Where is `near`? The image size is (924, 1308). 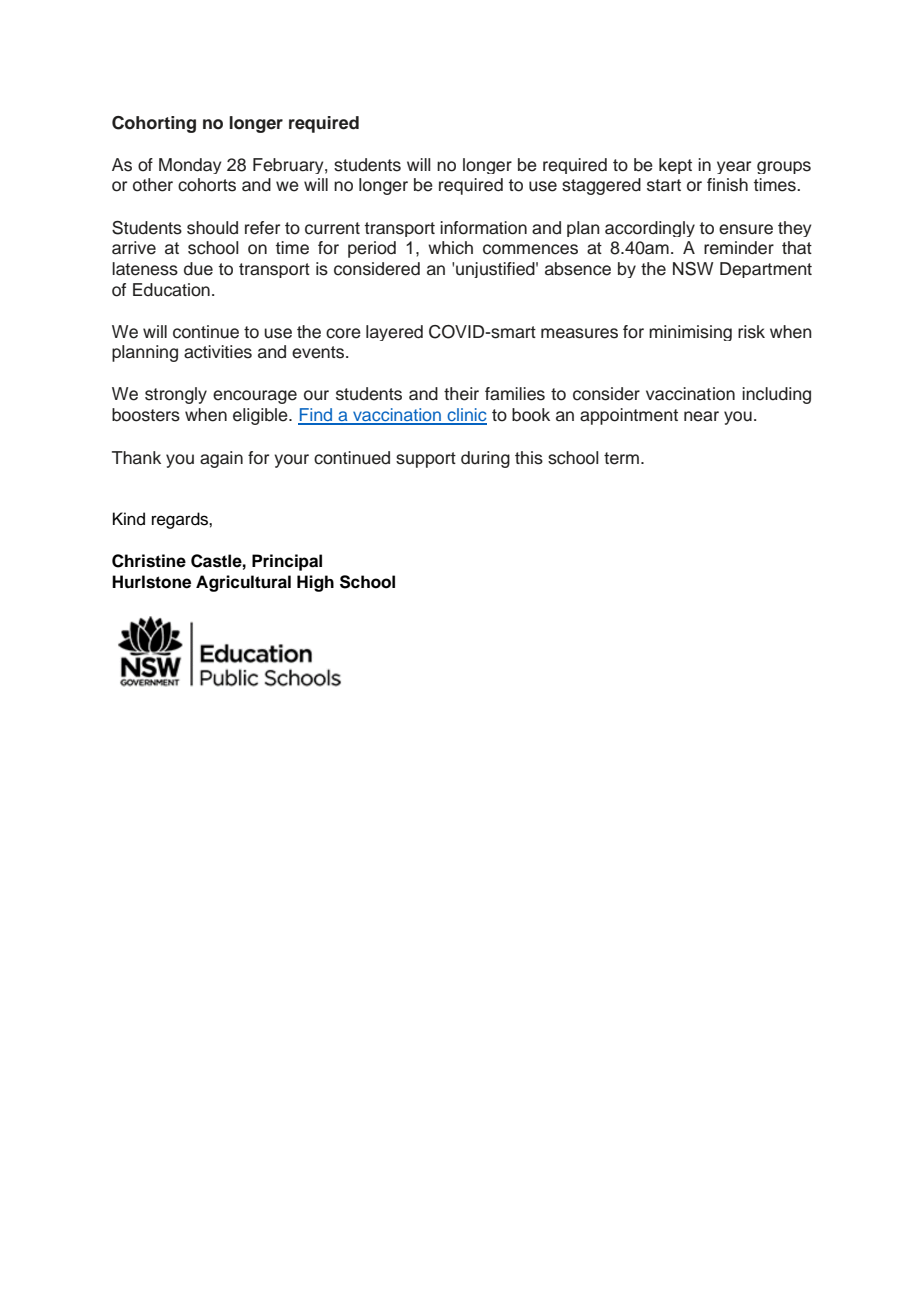 near is located at coordinates (701, 416).
